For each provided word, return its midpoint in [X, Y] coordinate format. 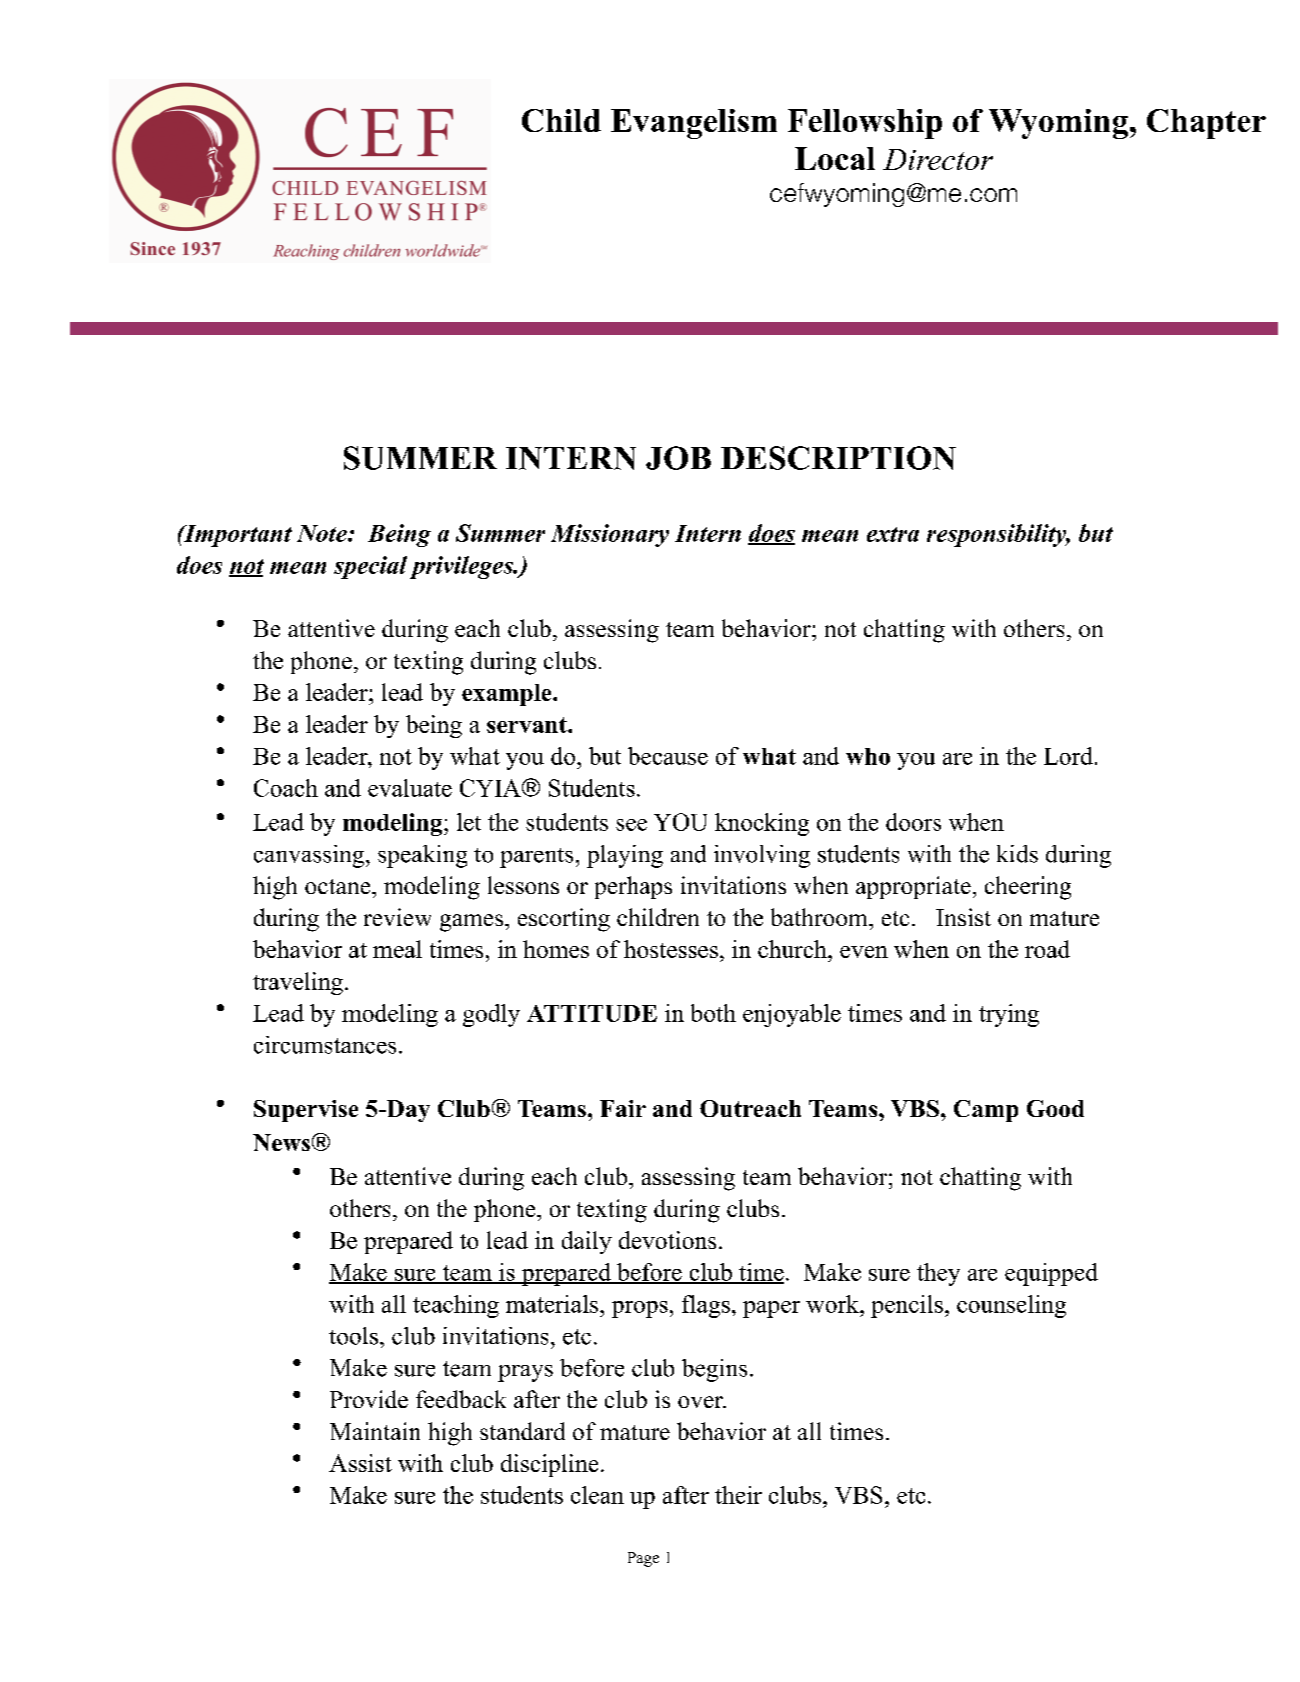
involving [762, 856]
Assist [360, 1463]
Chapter [1206, 124]
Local [835, 158]
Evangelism [694, 124]
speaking [422, 856]
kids [1017, 854]
